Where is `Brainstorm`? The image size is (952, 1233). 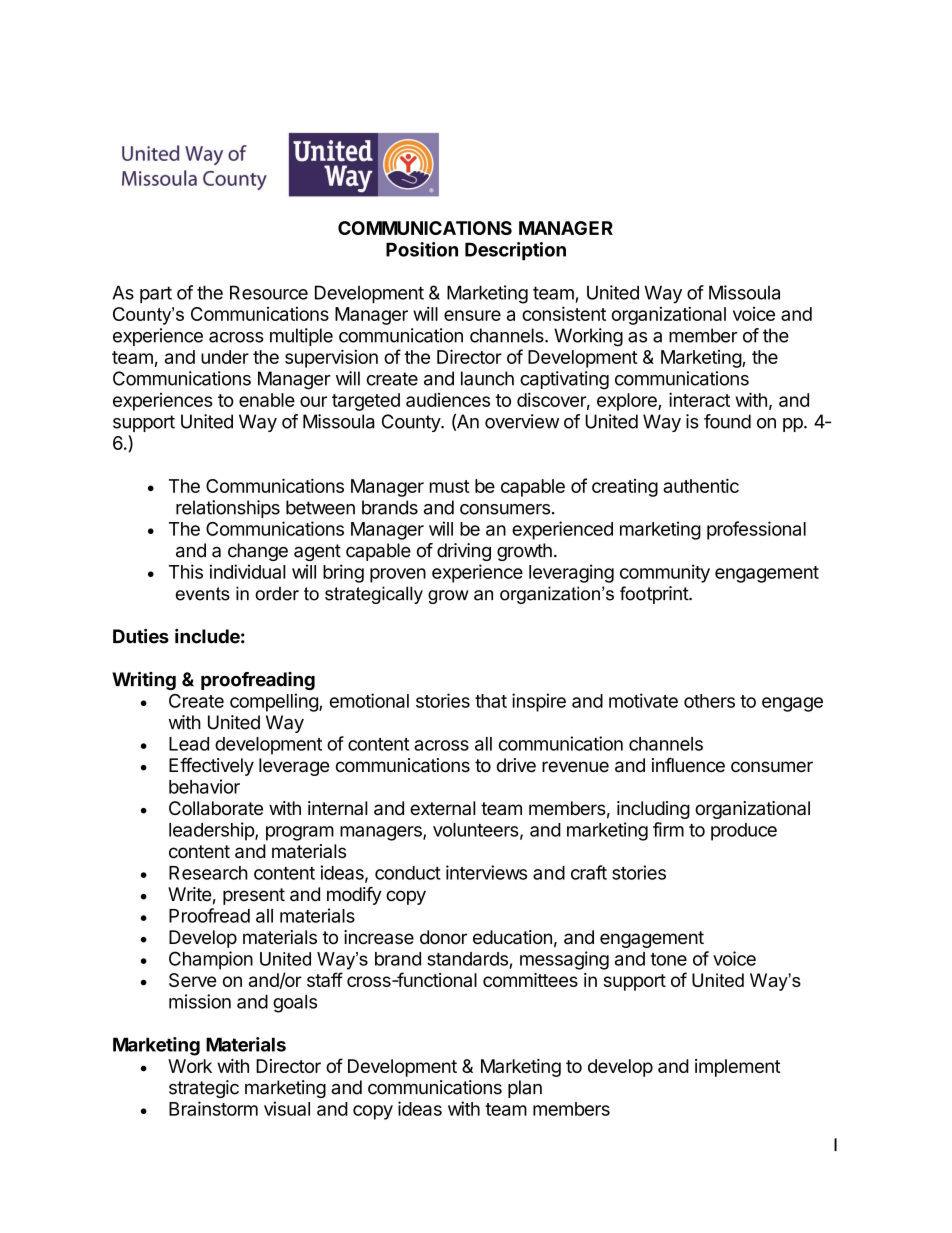
Brainstorm is located at coordinates (213, 1108).
